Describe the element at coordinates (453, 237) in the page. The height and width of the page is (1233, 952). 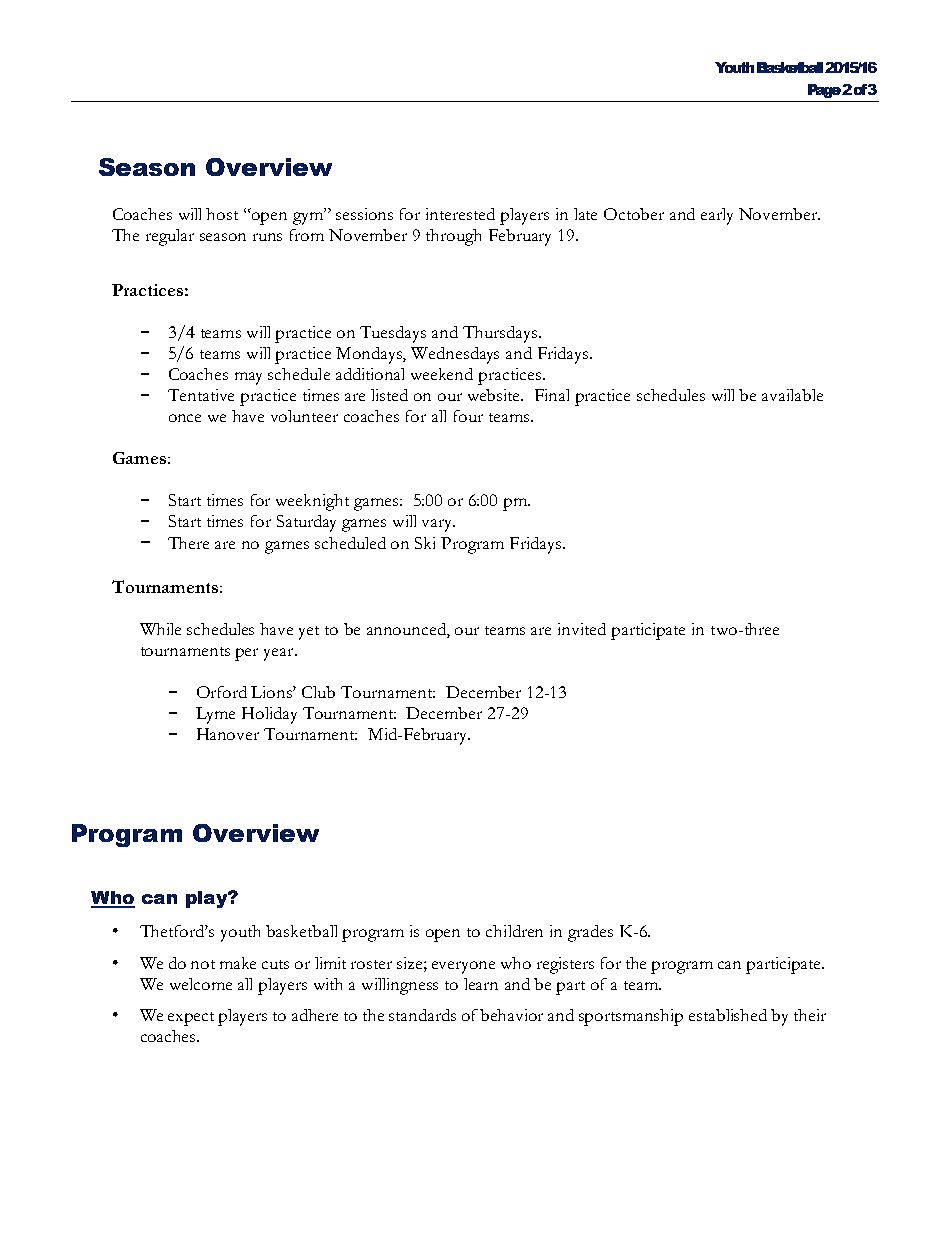
I see `through` at that location.
